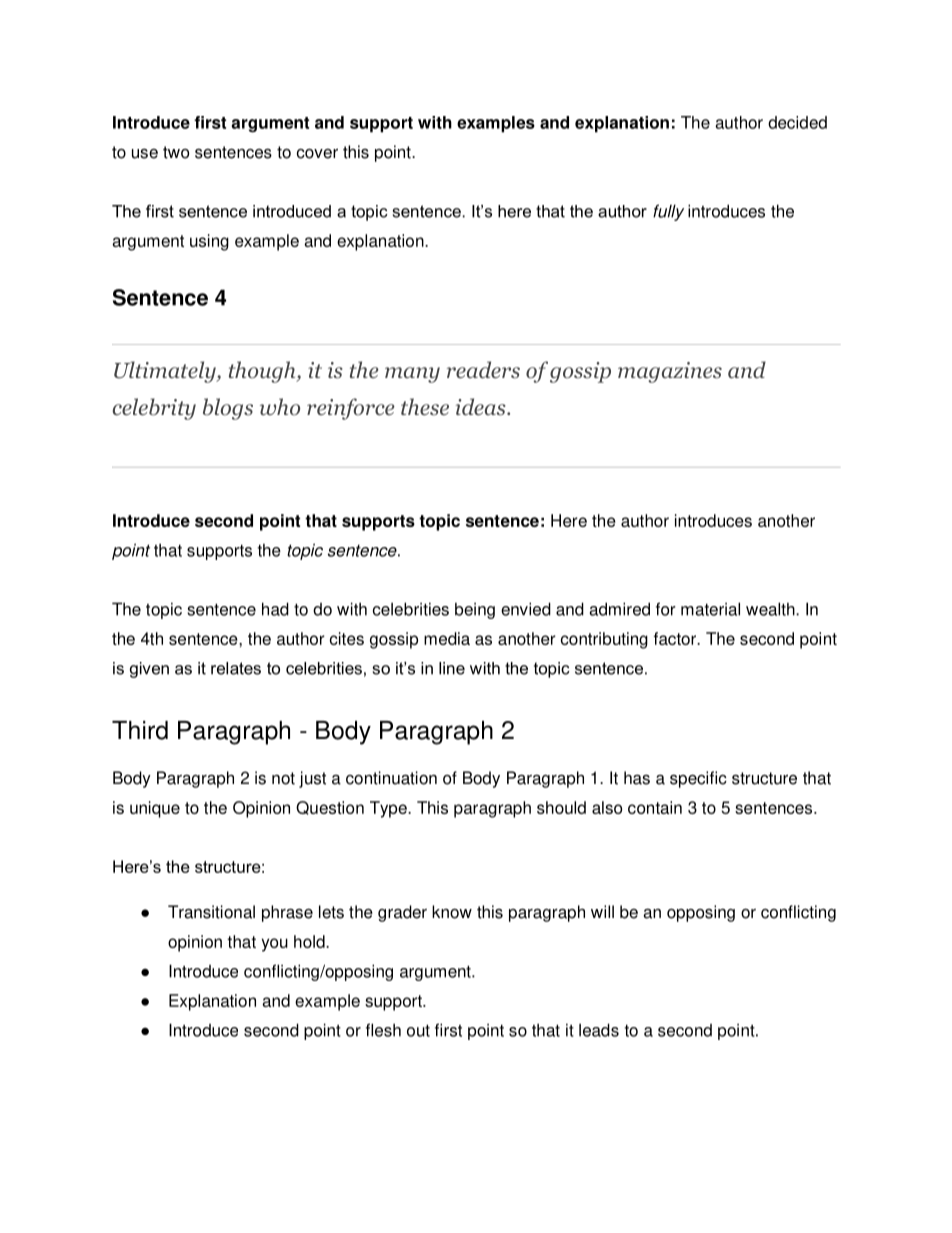  What do you see at coordinates (317, 154) in the page?
I see `cover` at bounding box center [317, 154].
